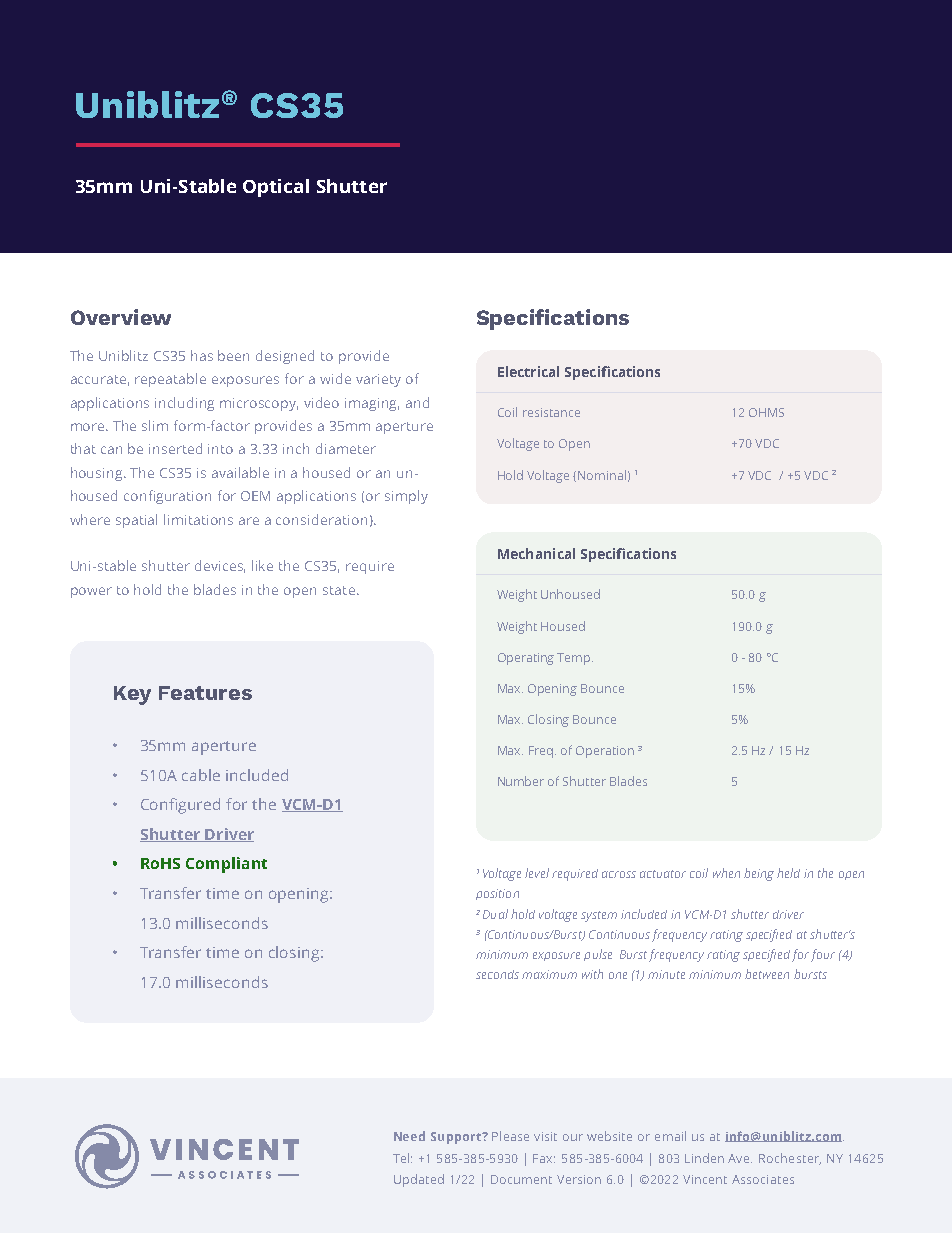 The height and width of the document is (1233, 952). I want to click on Optical, so click(276, 188).
